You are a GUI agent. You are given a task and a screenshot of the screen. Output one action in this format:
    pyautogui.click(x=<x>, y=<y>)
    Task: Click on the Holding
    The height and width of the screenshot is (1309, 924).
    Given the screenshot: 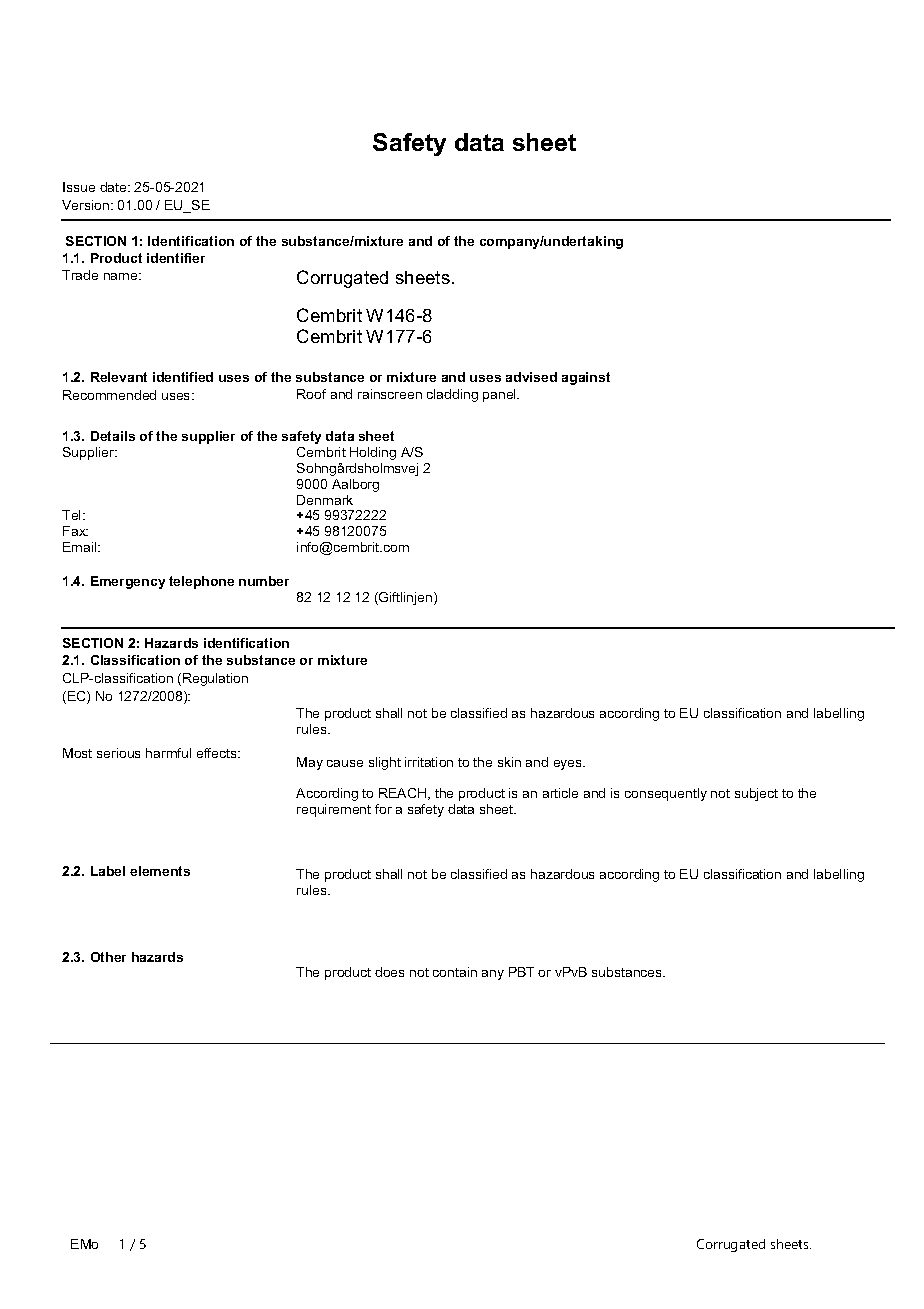 What is the action you would take?
    pyautogui.click(x=373, y=453)
